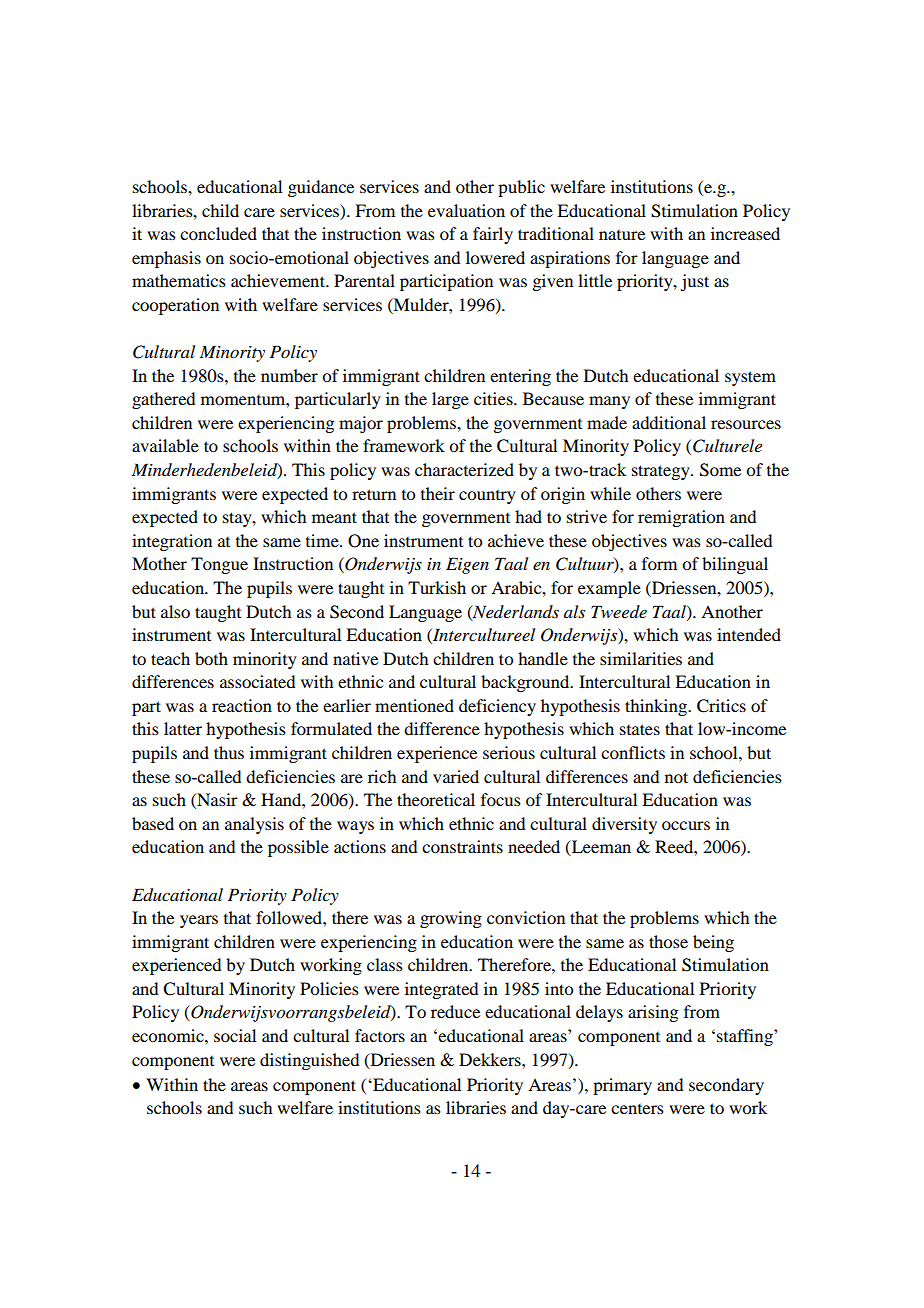 This document has height=1308, width=924. I want to click on analysis, so click(254, 825).
